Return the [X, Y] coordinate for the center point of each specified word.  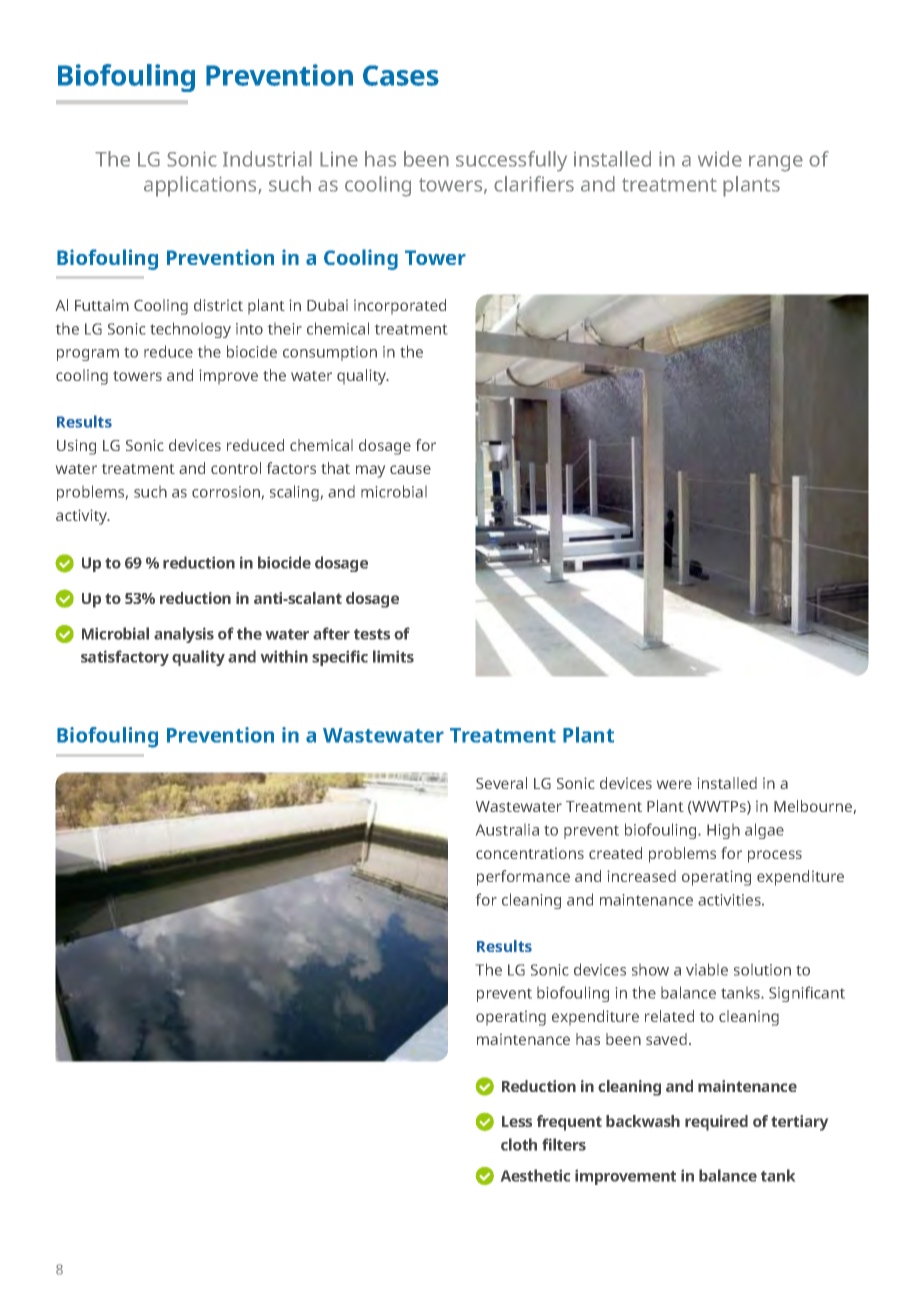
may [370, 471]
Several [501, 783]
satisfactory [125, 658]
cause [410, 469]
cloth [519, 1144]
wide [720, 159]
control [236, 468]
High [723, 831]
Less [517, 1121]
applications [201, 186]
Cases [401, 75]
